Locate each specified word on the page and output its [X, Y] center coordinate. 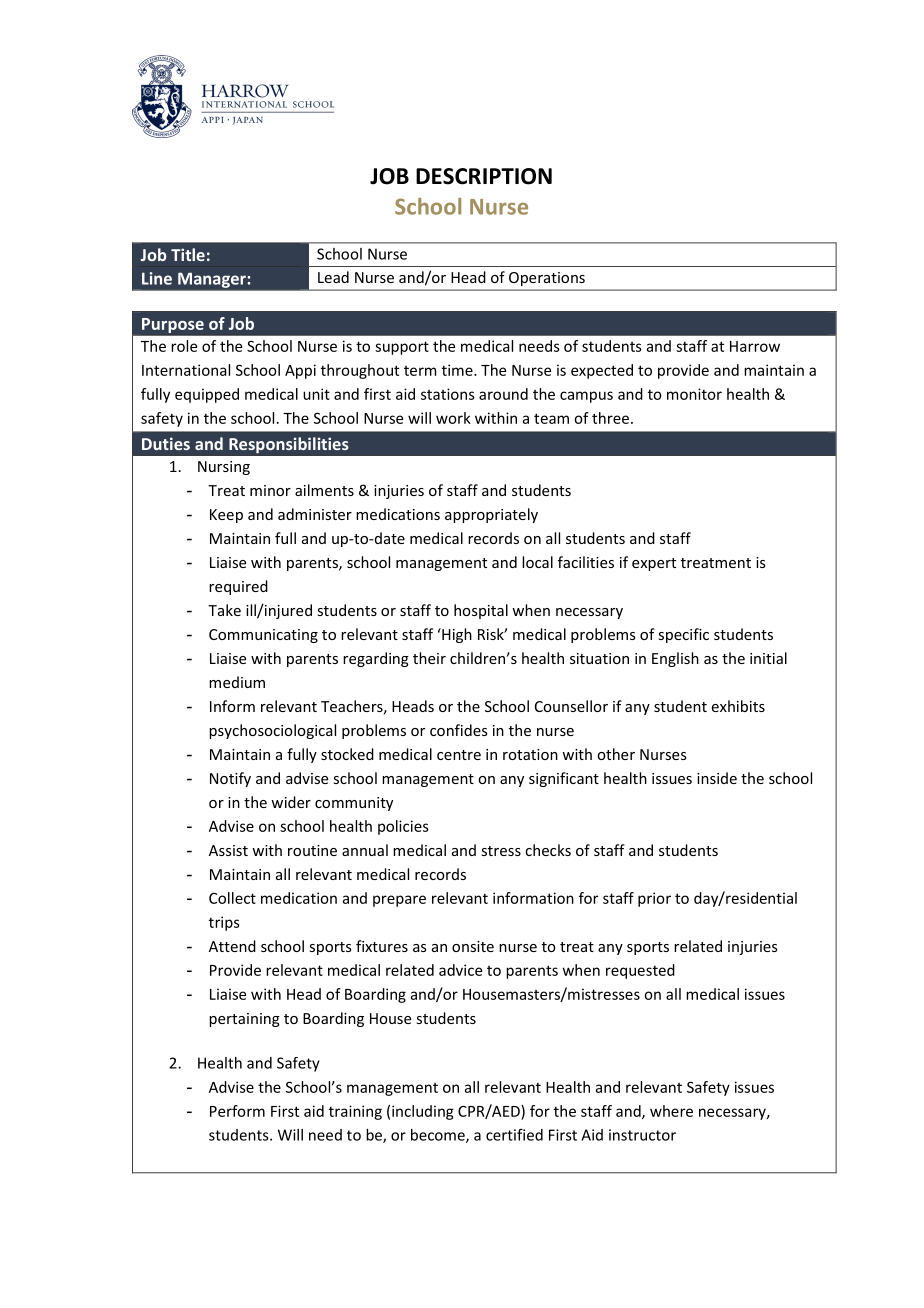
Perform [237, 1111]
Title [188, 254]
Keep [226, 516]
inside [717, 778]
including [423, 1112]
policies [403, 827]
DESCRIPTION [484, 176]
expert [654, 564]
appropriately [491, 515]
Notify [230, 779]
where [671, 1111]
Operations [547, 279]
